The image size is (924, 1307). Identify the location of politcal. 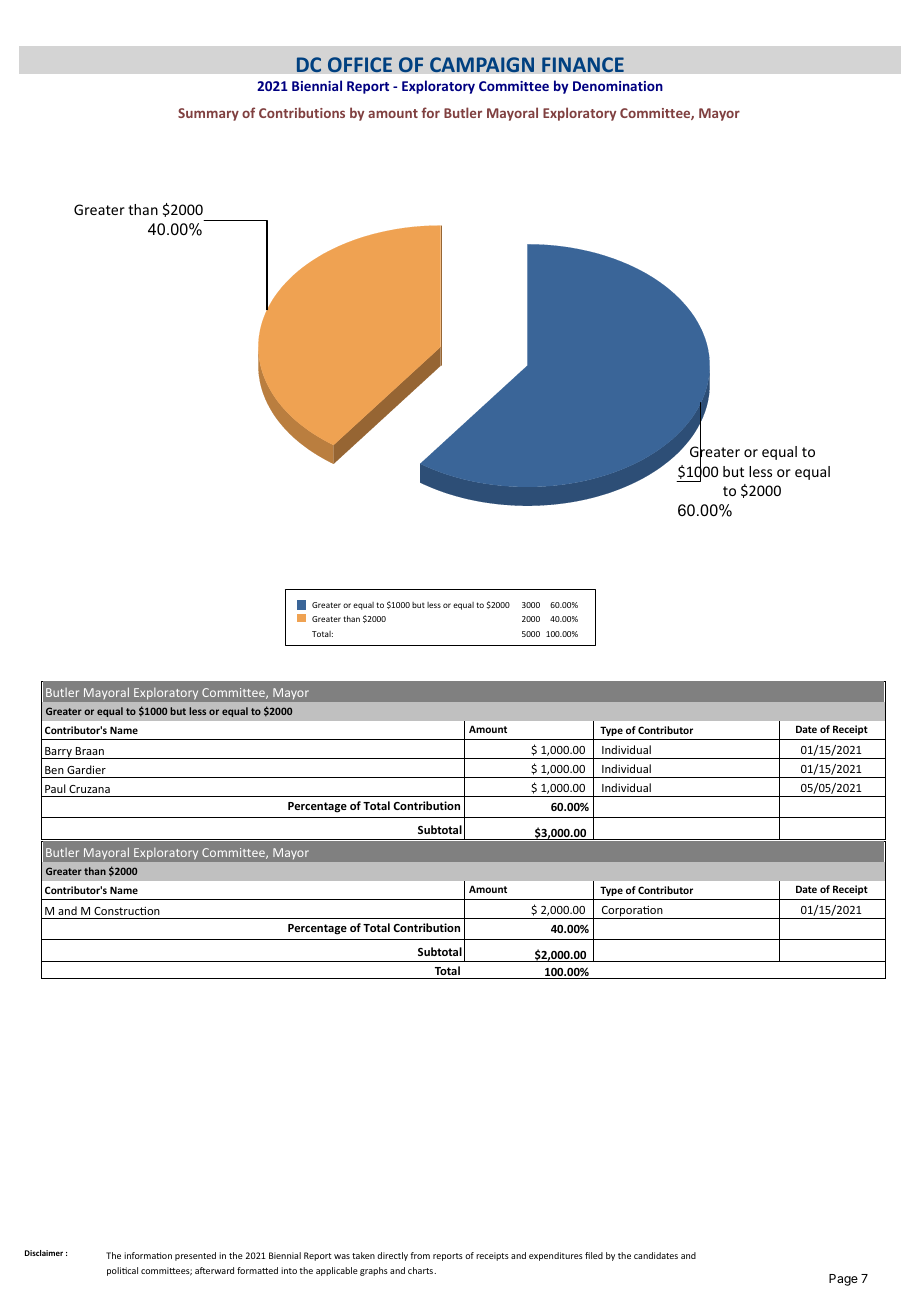
(122, 1271).
